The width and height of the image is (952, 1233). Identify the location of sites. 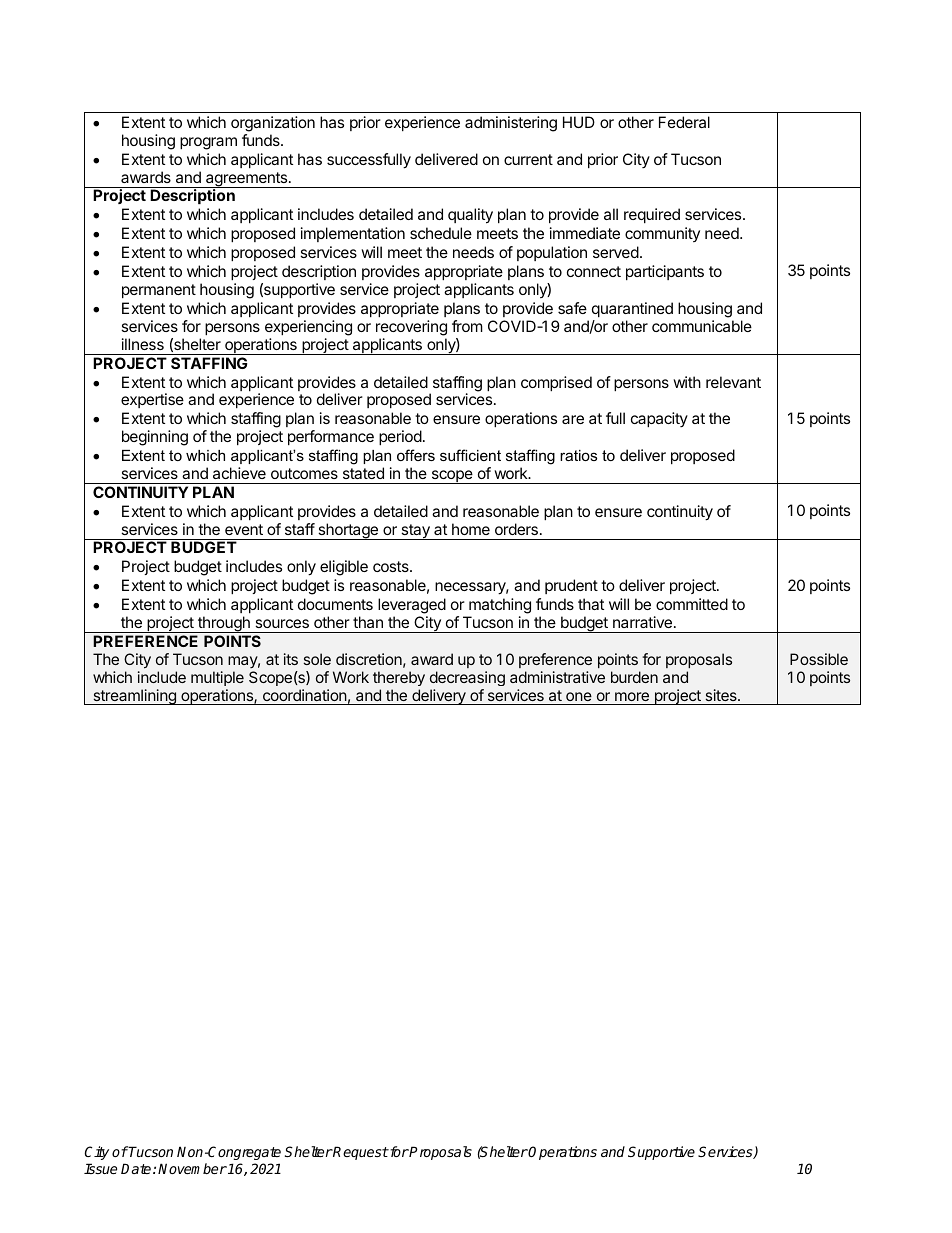
(722, 695).
